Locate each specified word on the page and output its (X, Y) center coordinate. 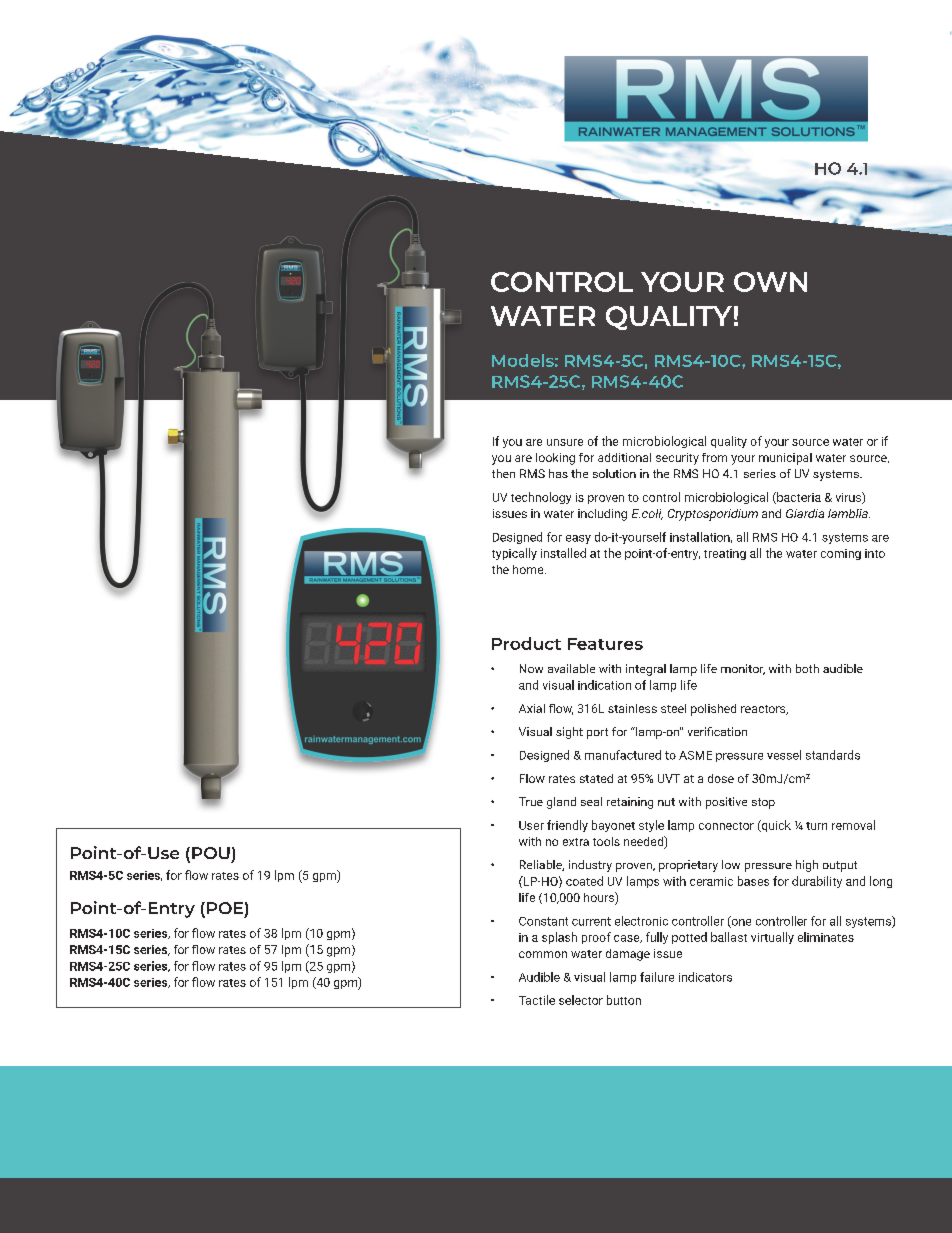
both (807, 668)
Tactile (537, 1000)
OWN (770, 282)
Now (531, 668)
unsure (565, 442)
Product (526, 643)
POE (225, 908)
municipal (785, 459)
